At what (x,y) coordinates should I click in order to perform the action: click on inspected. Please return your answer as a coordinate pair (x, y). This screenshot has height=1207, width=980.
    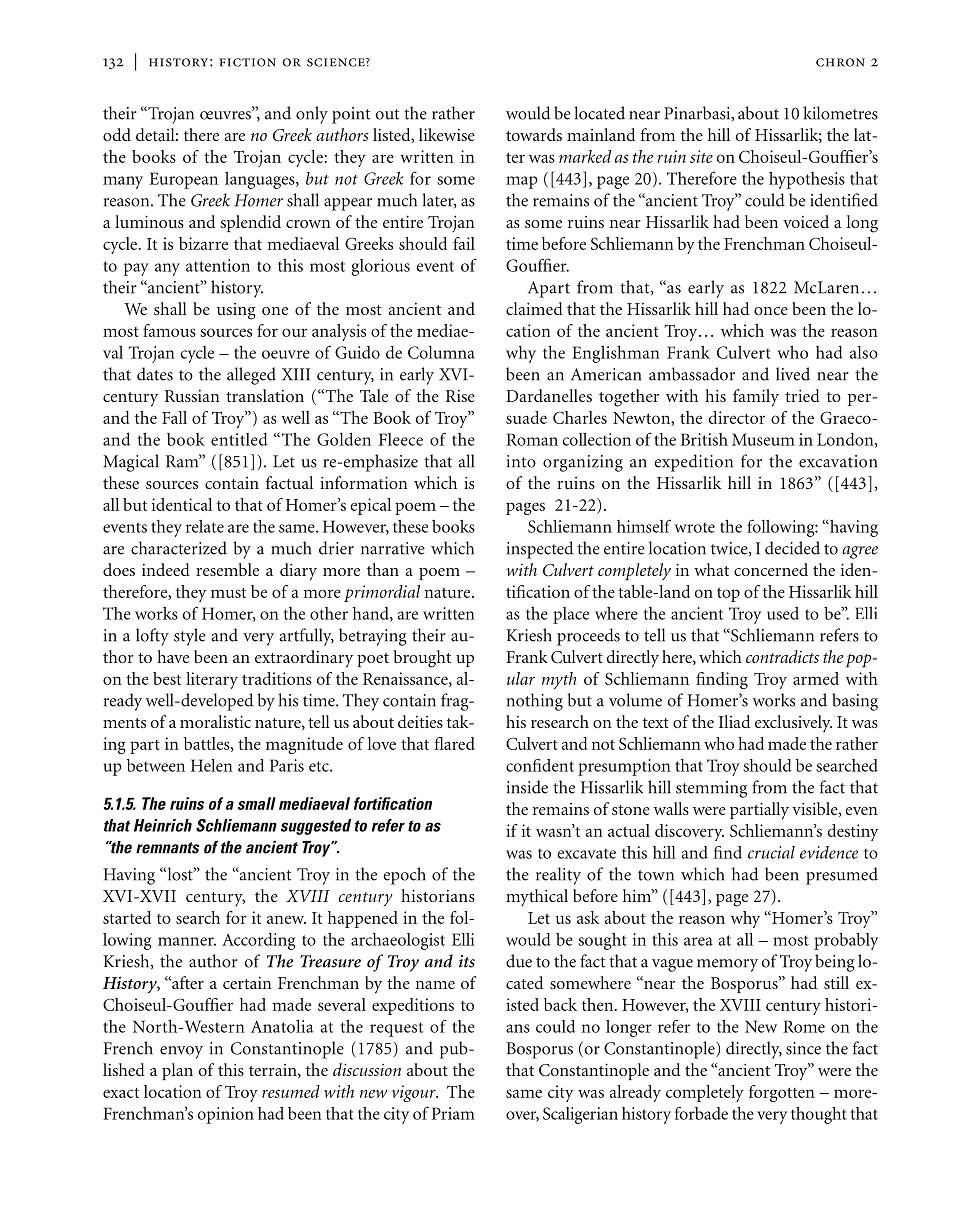
    Looking at the image, I should click on (540, 550).
